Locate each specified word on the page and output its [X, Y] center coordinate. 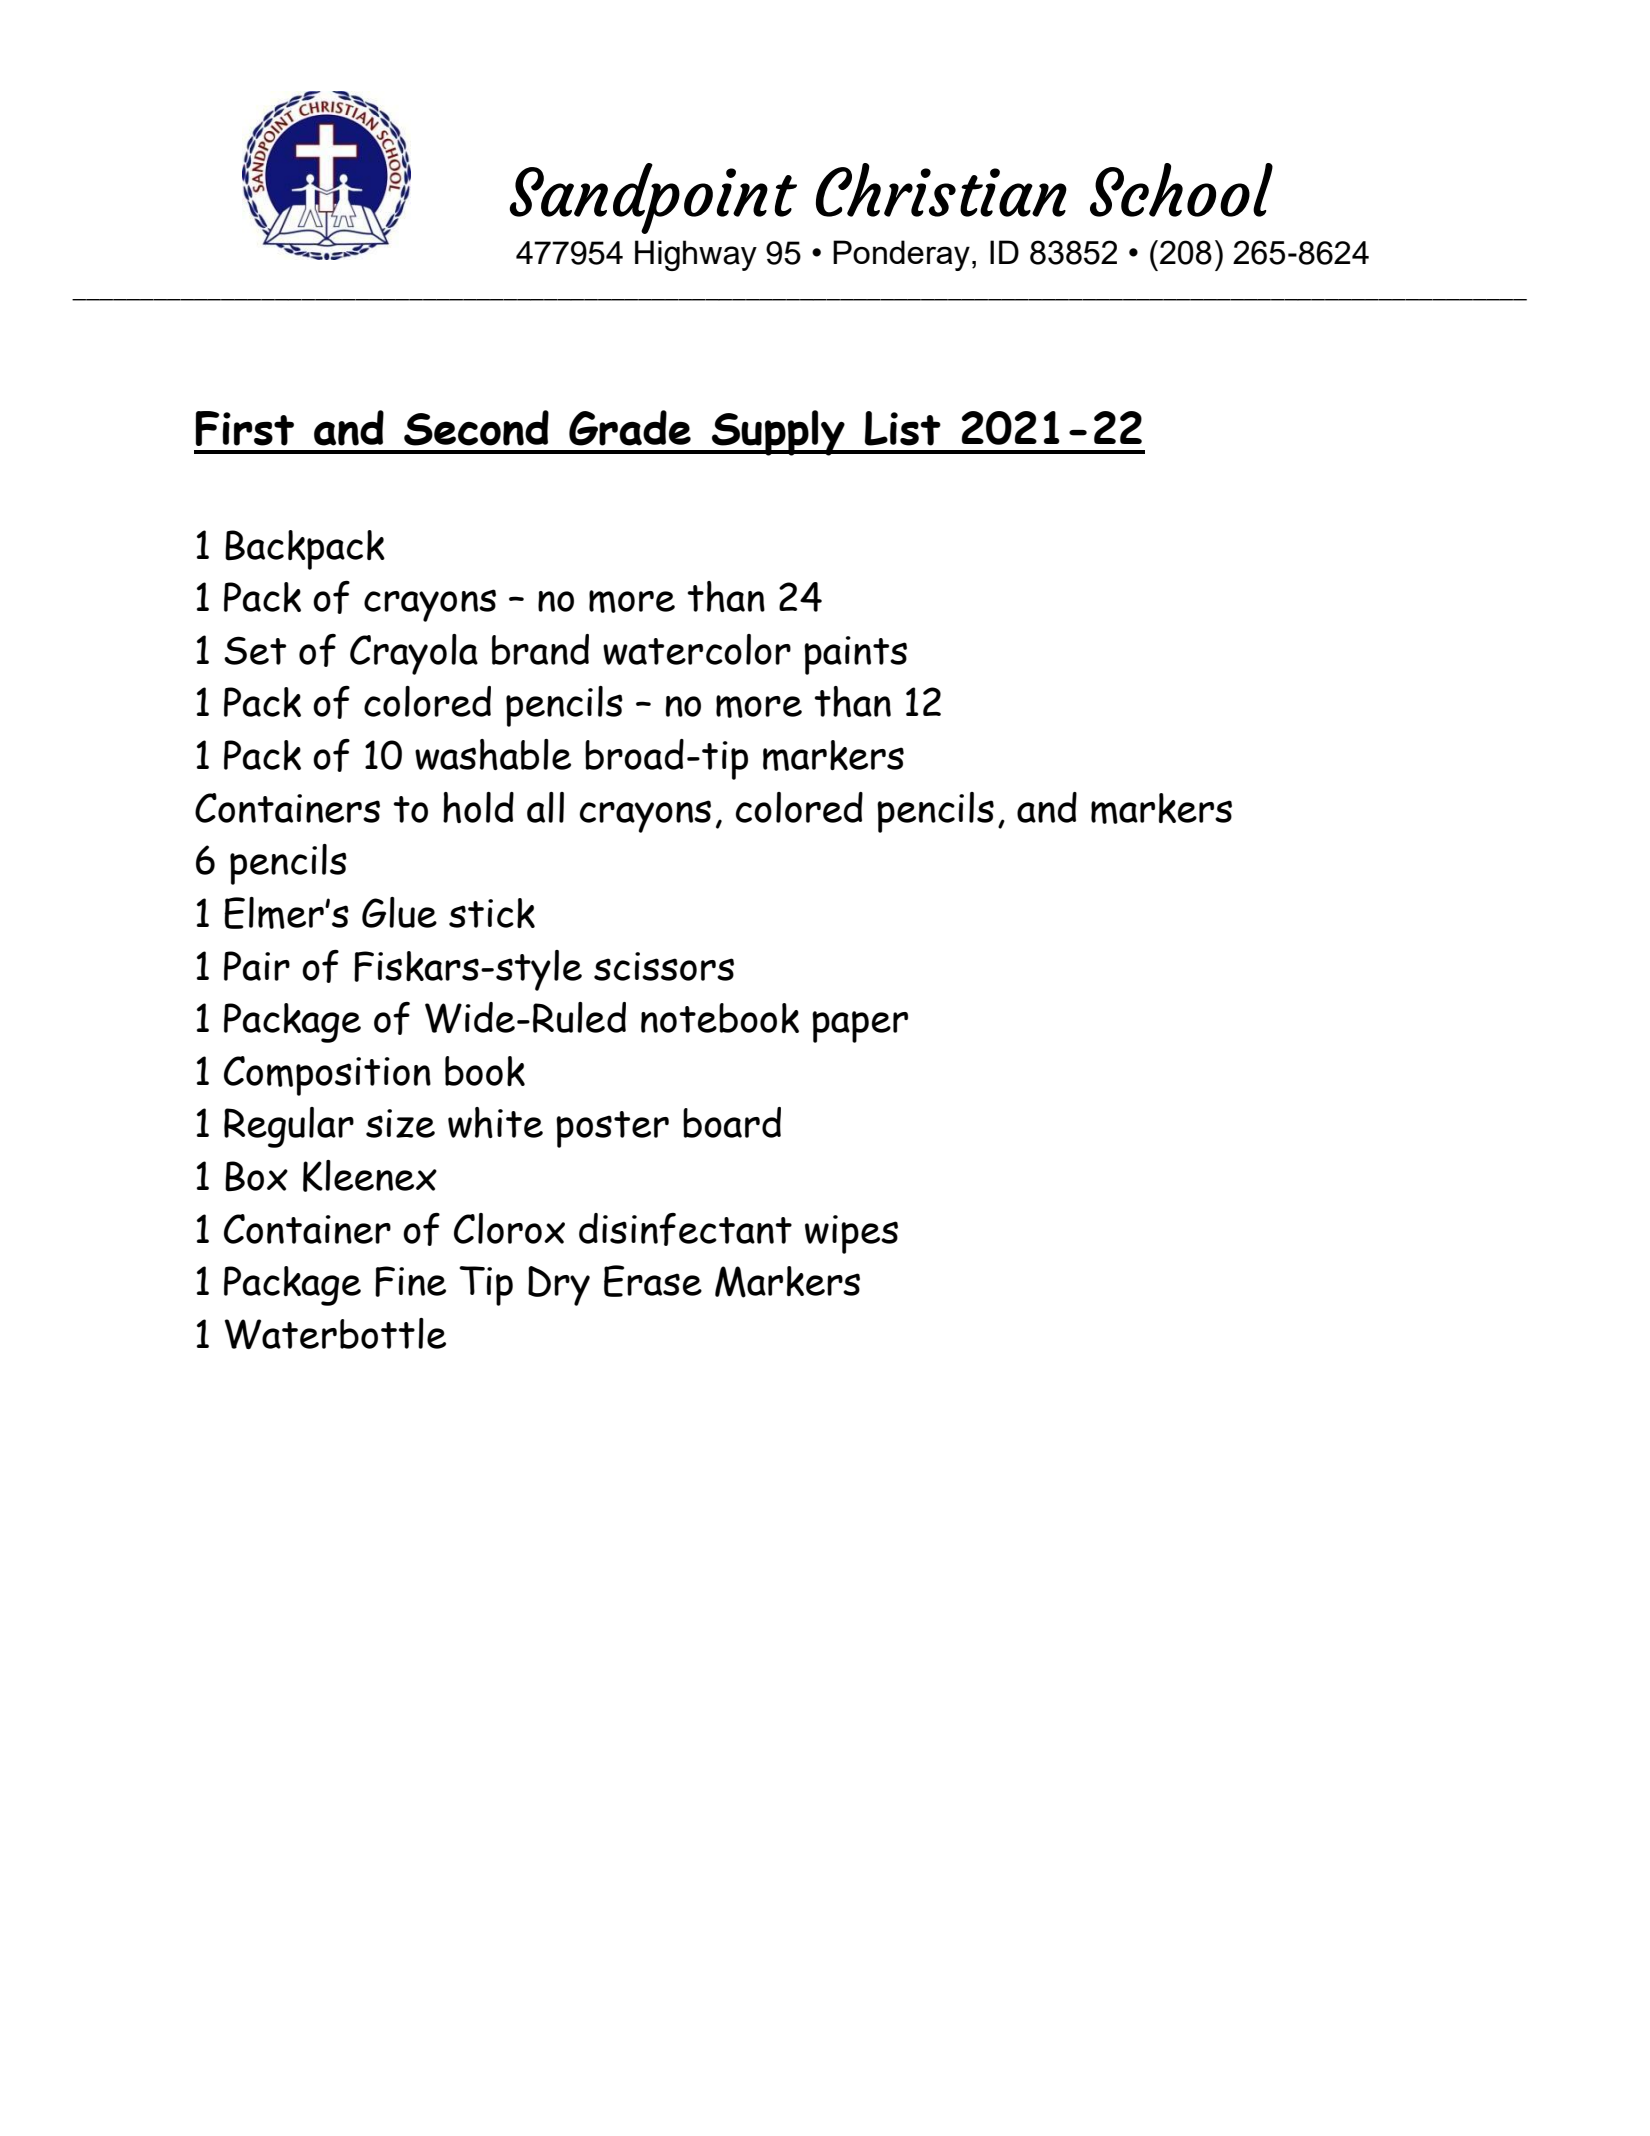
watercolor [697, 649]
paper [860, 1027]
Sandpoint [653, 198]
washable [493, 754]
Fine [410, 1281]
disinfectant [685, 1229]
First [245, 428]
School [1181, 190]
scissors [664, 966]
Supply [778, 433]
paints [855, 655]
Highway [696, 255]
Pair [257, 966]
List [903, 428]
